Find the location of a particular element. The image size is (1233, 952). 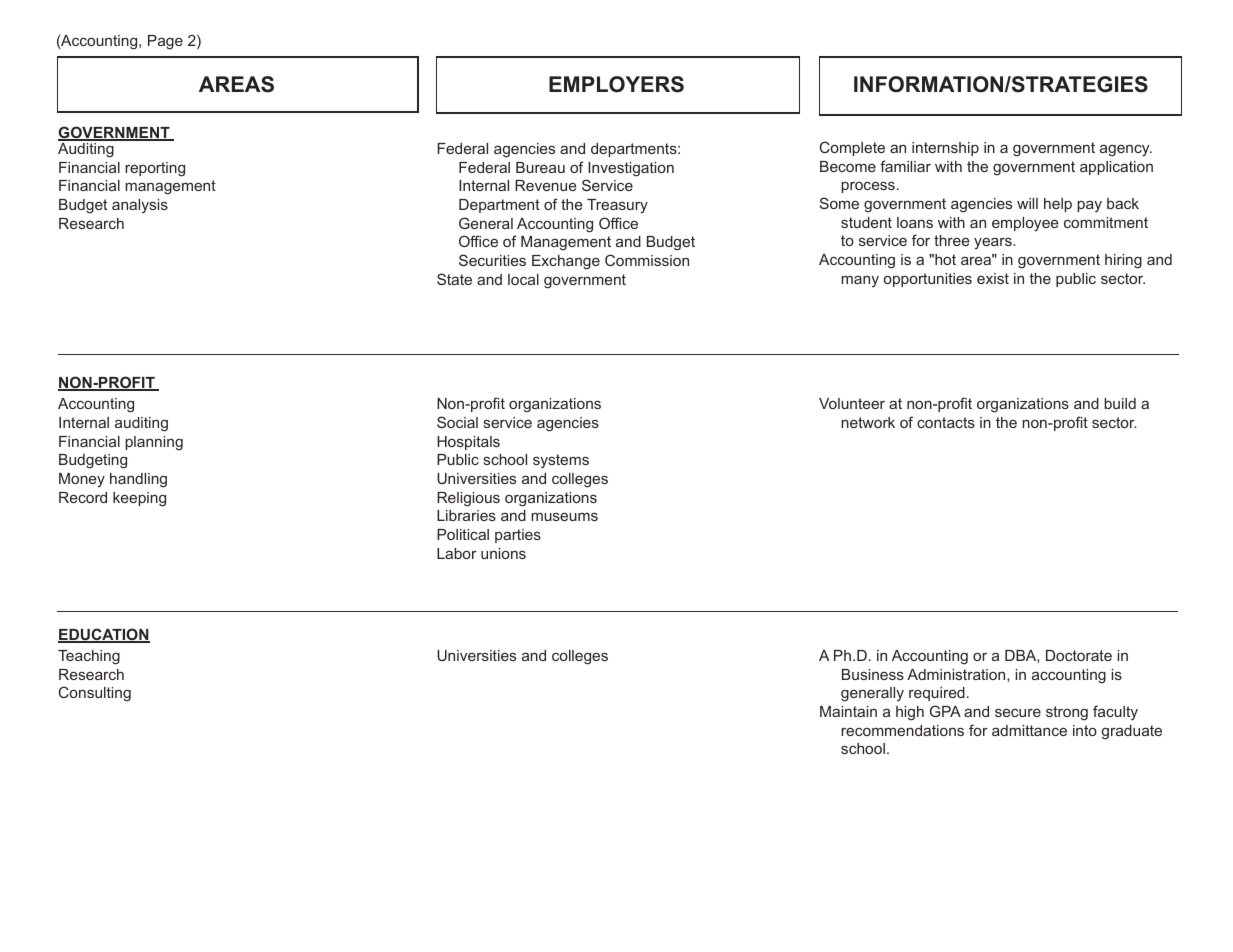

planning is located at coordinates (154, 443).
